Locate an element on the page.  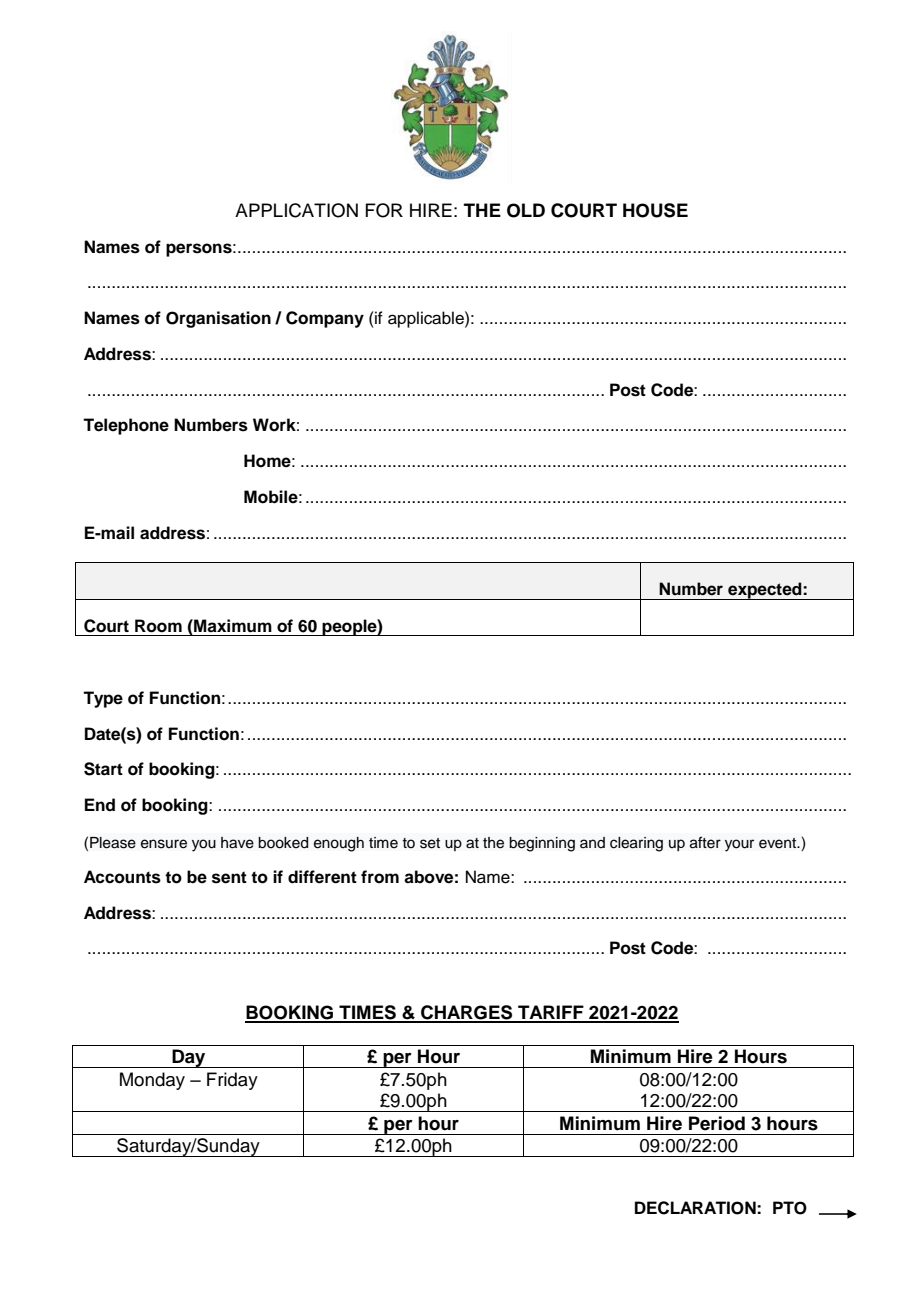
CHARGES is located at coordinates (467, 1013).
